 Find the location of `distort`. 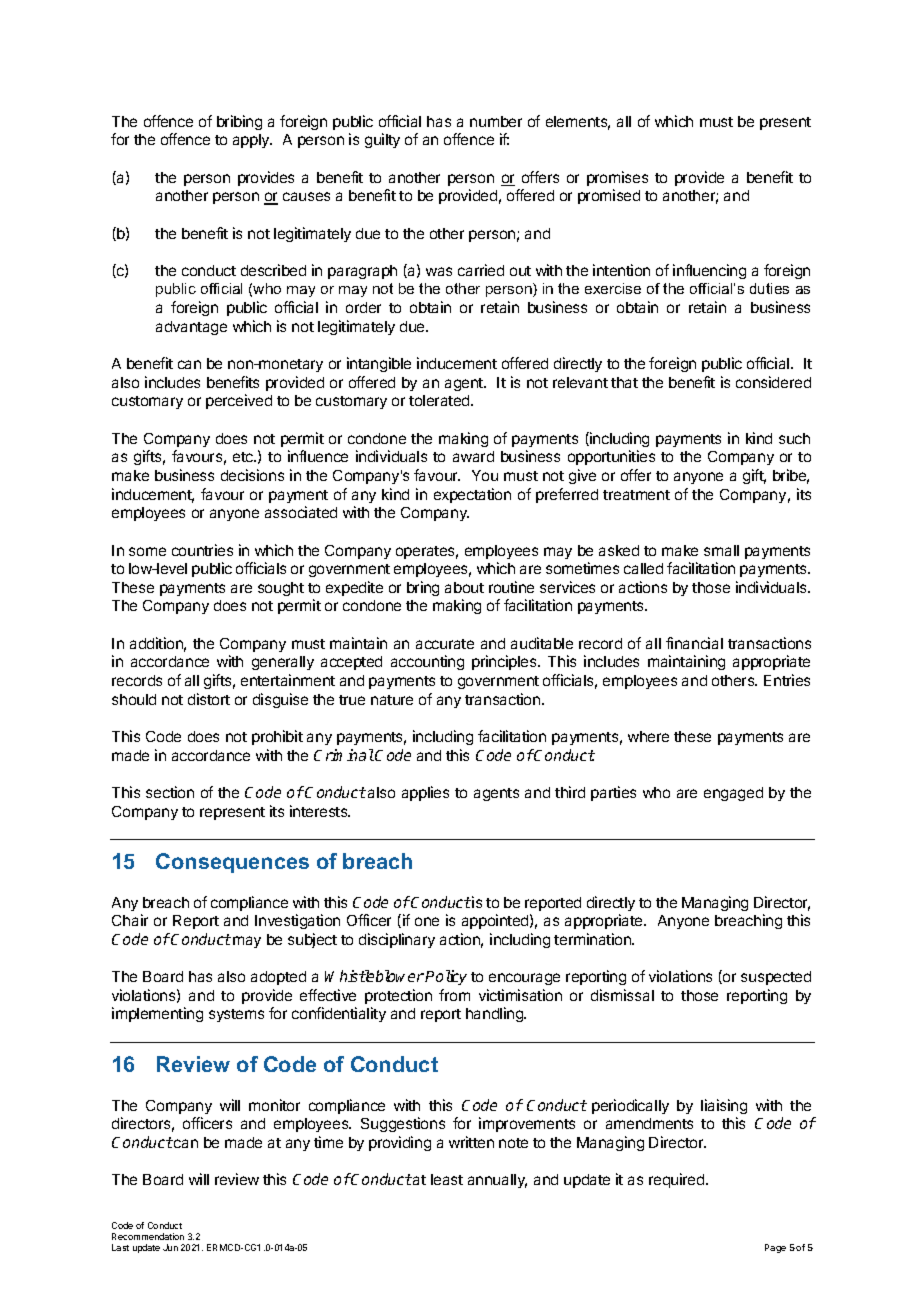

distort is located at coordinates (209, 699).
